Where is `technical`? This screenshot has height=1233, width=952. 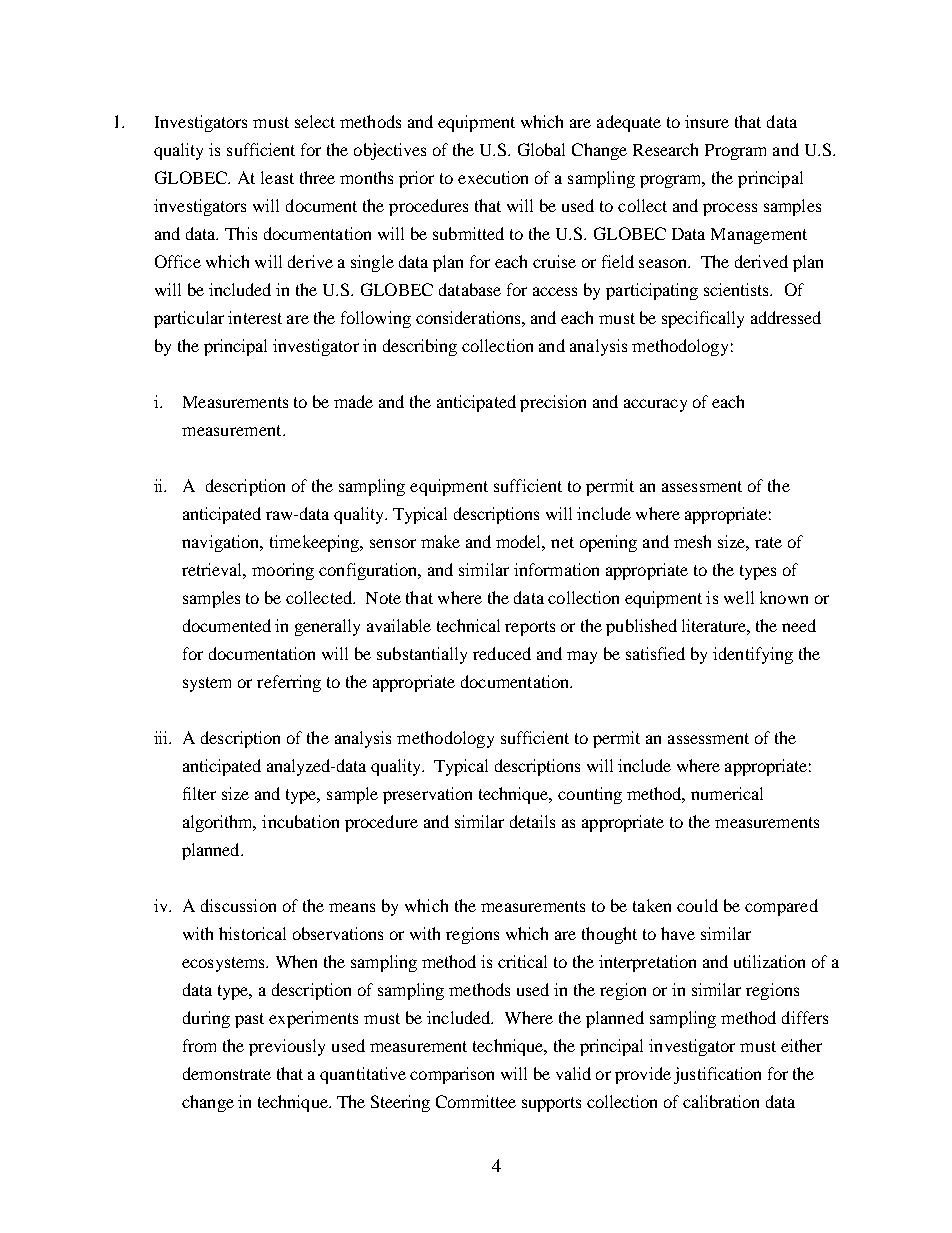
technical is located at coordinates (468, 625).
